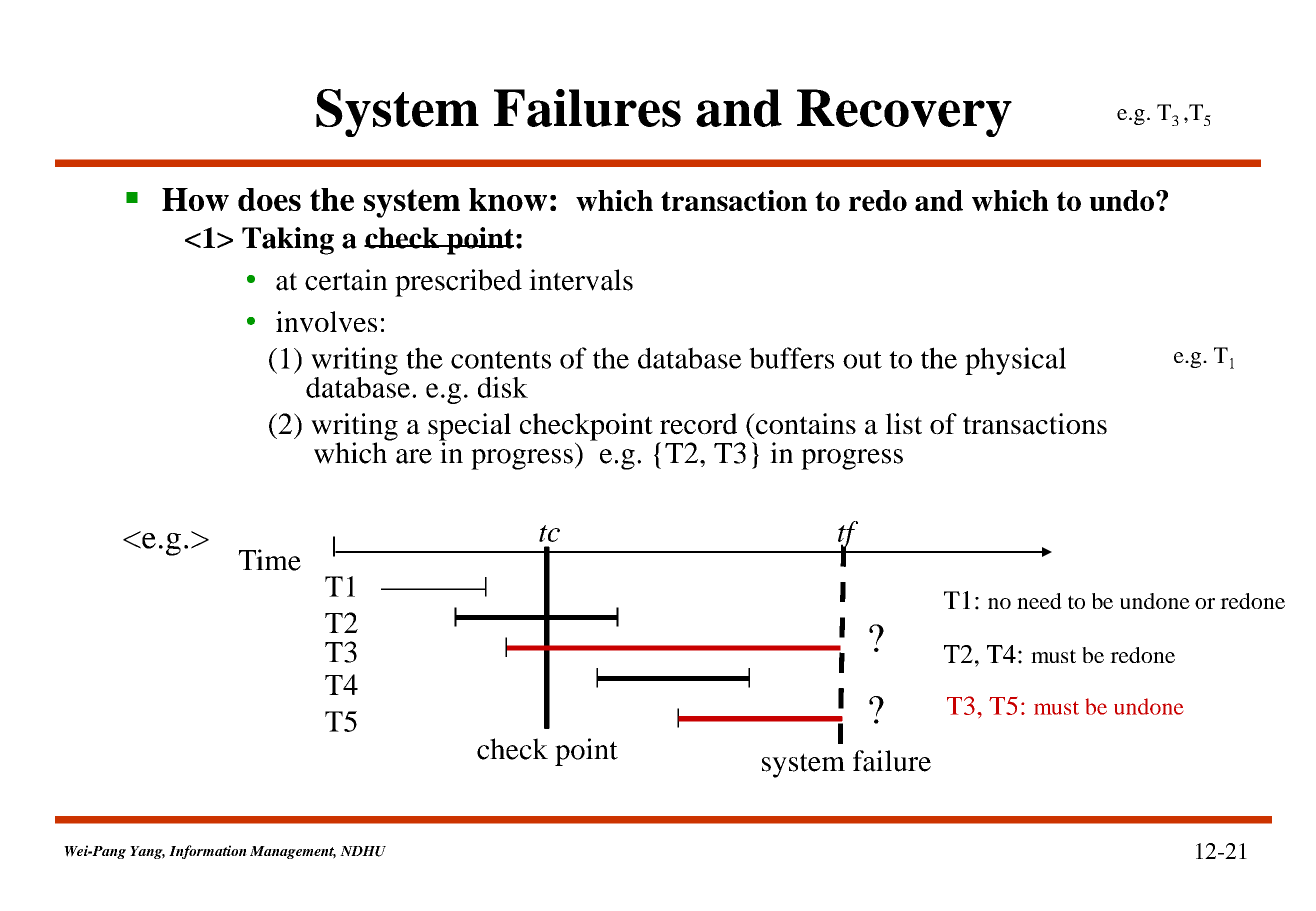 The image size is (1316, 911). Describe the element at coordinates (1039, 601) in the screenshot. I see `need` at that location.
